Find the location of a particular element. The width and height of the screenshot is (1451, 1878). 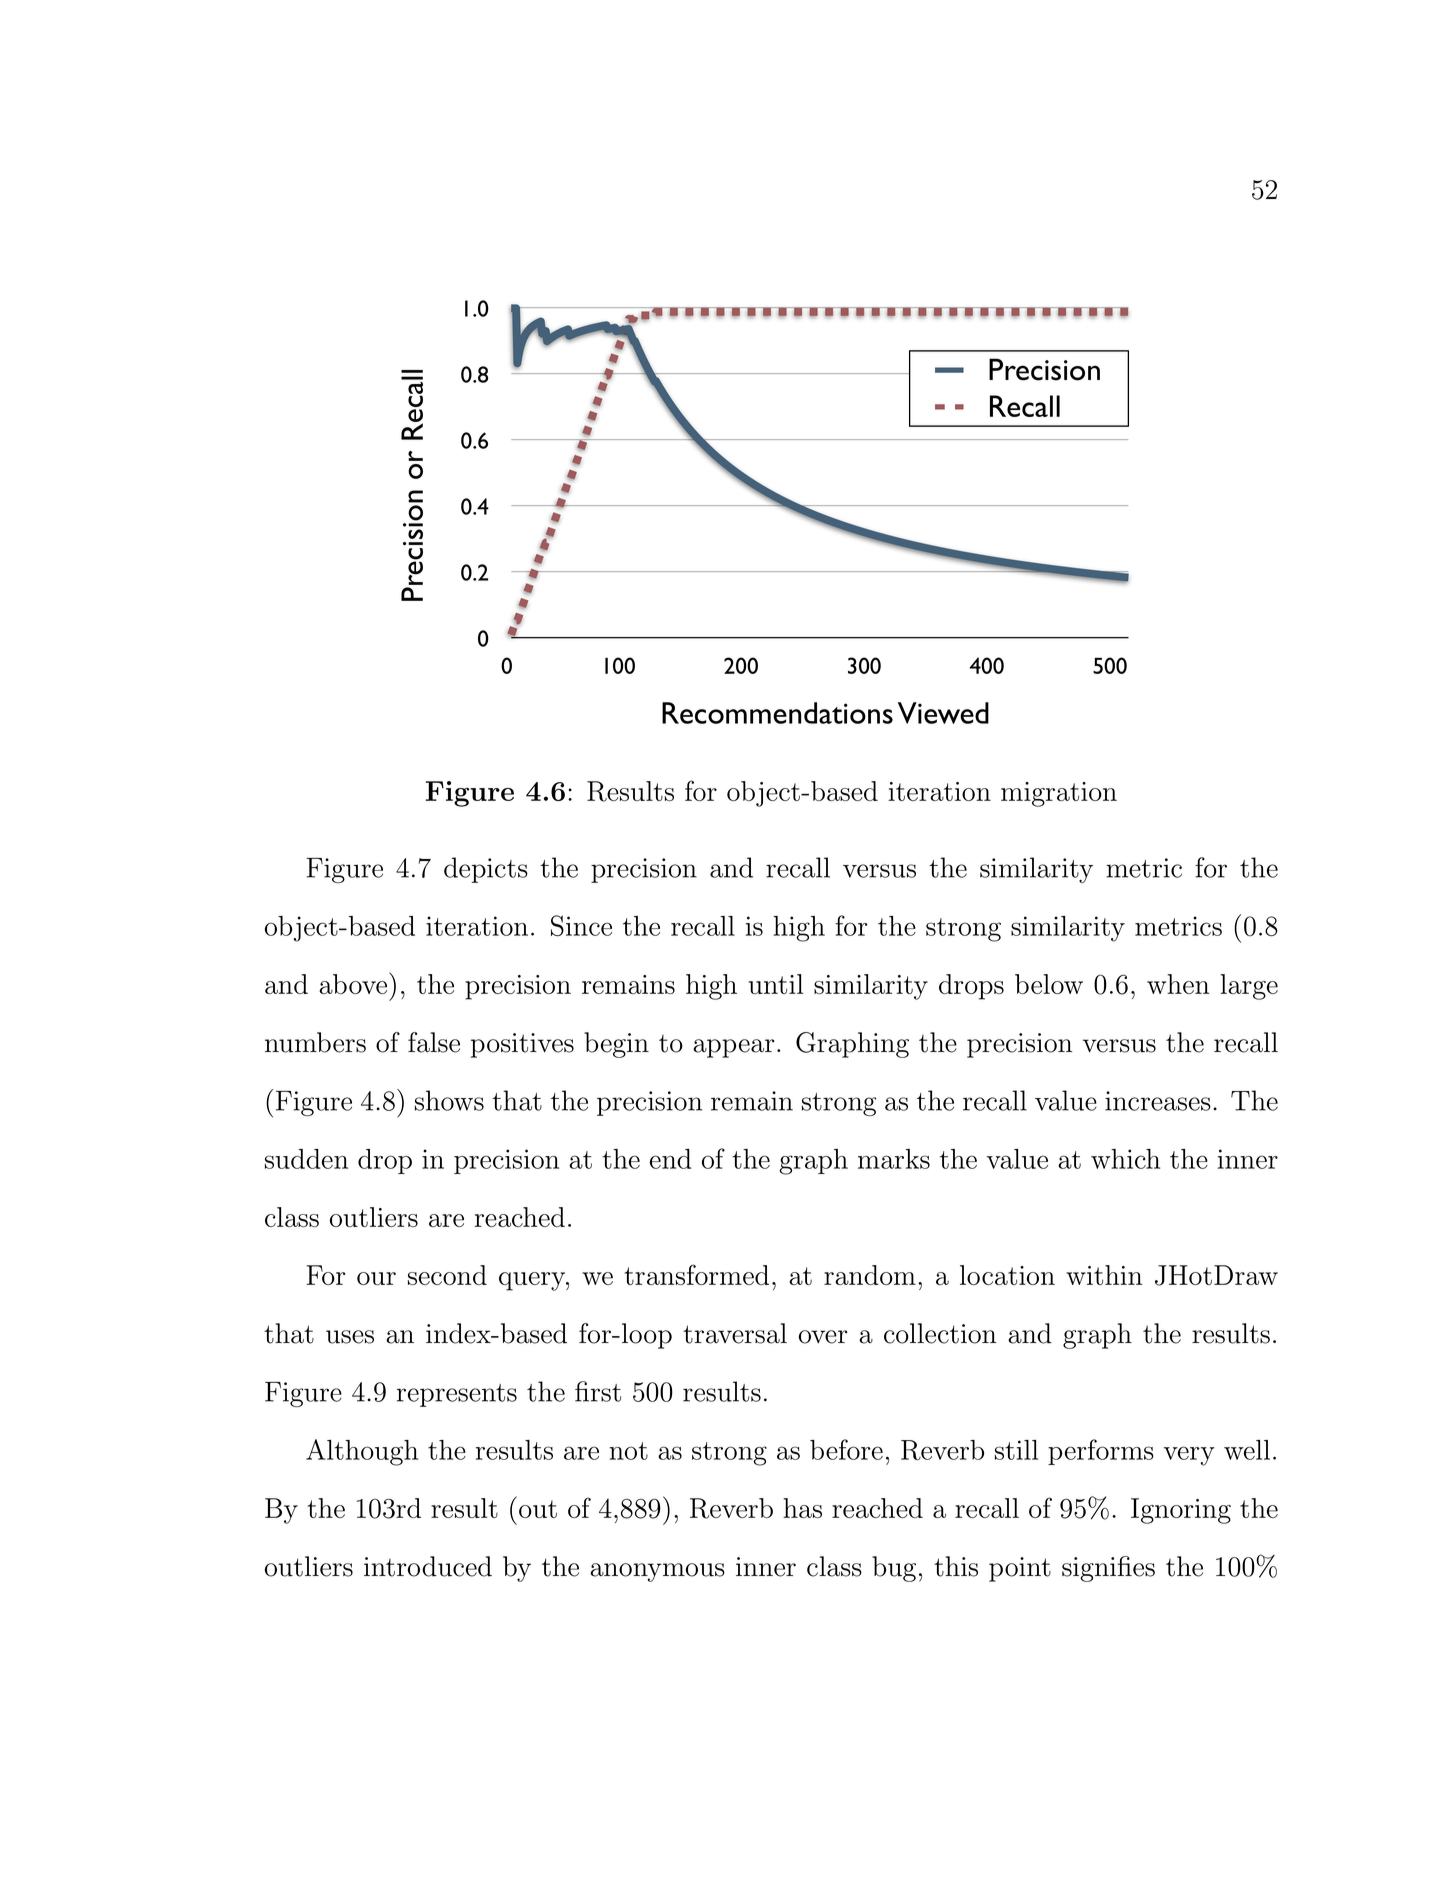

has is located at coordinates (802, 1508).
